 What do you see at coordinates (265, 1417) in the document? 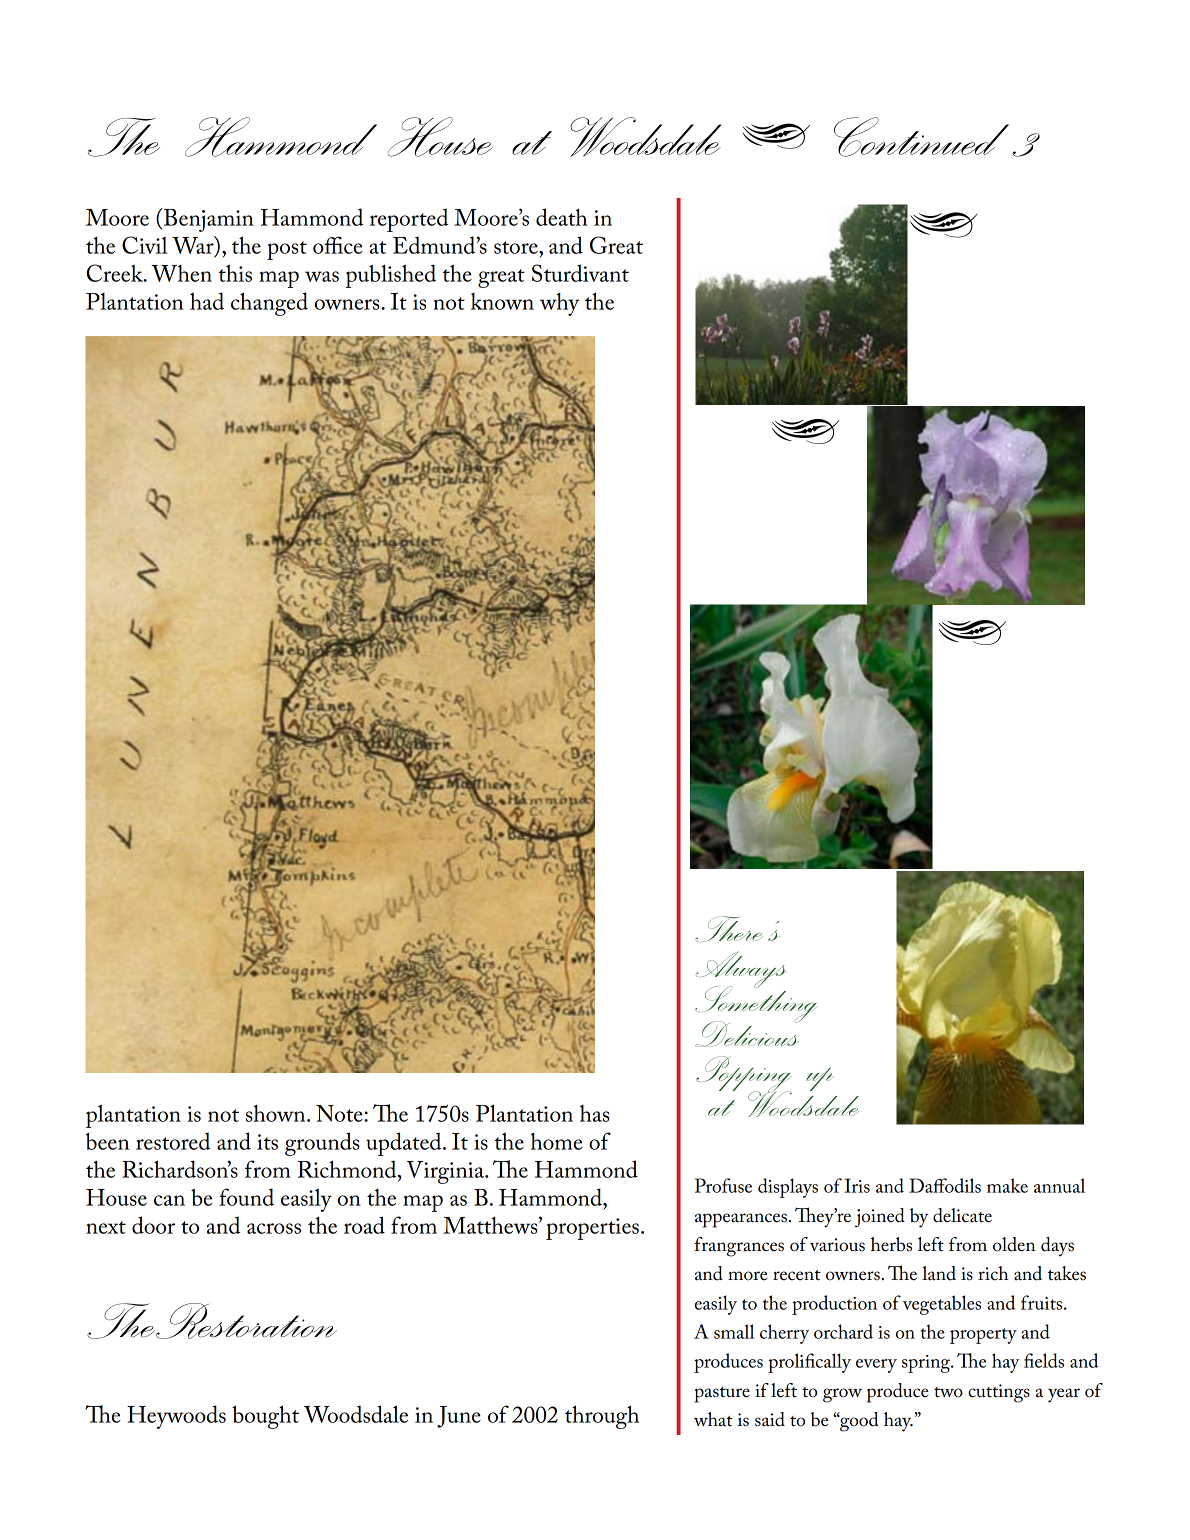
I see `bought` at bounding box center [265, 1417].
